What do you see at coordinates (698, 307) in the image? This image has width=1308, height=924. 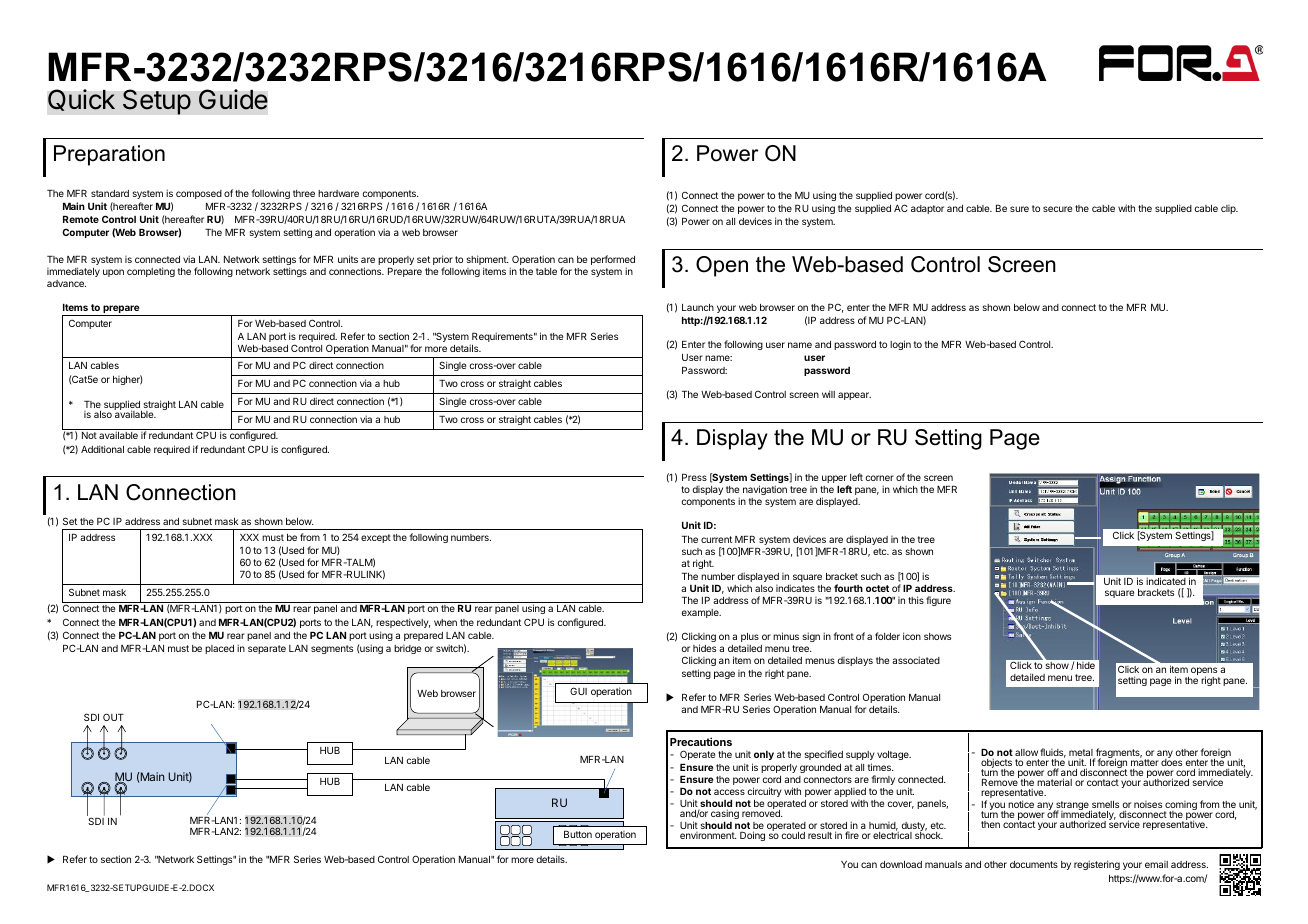 I see `Launch` at bounding box center [698, 307].
